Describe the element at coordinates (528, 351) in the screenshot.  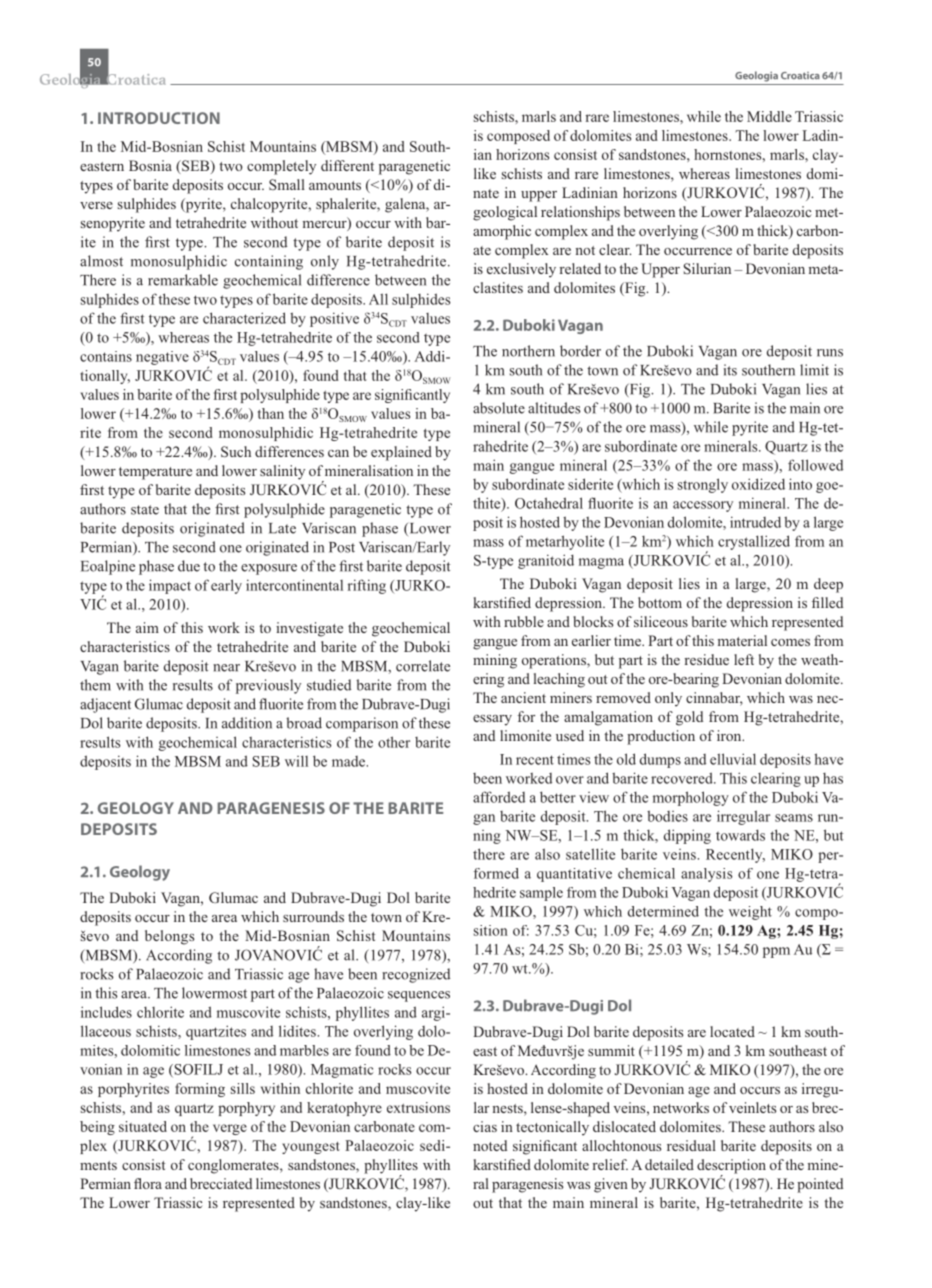
I see `northern` at that location.
